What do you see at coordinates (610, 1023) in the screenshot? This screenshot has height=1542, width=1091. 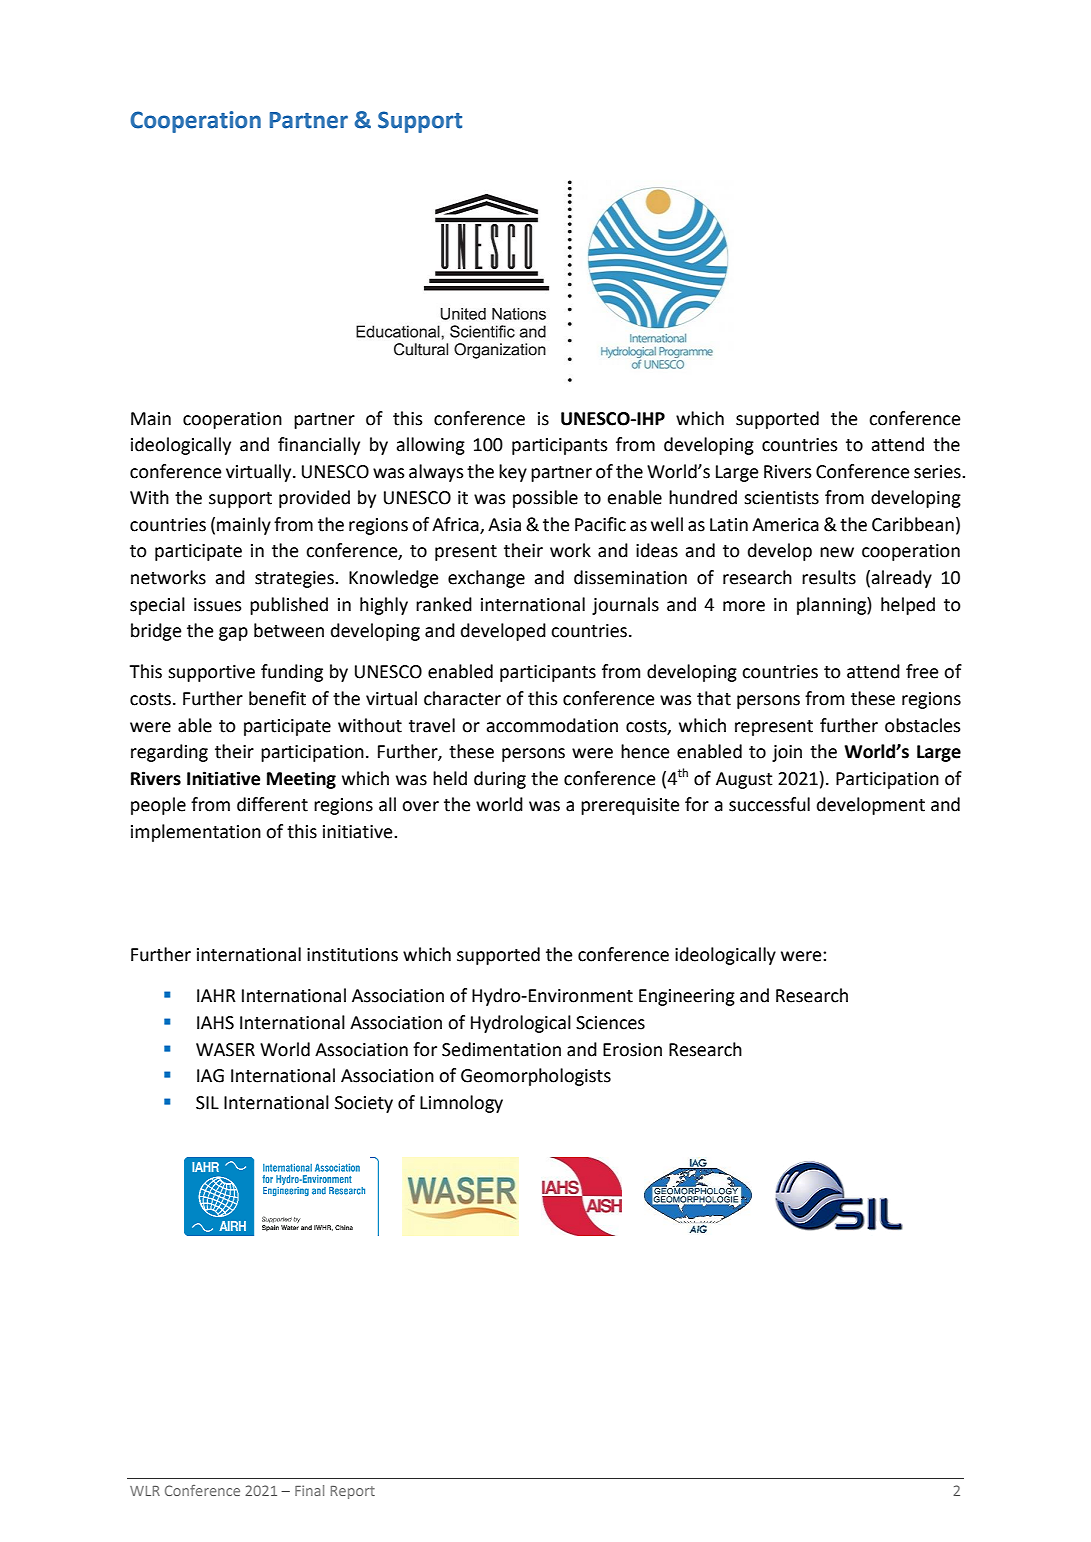 I see `Sciences` at bounding box center [610, 1023].
